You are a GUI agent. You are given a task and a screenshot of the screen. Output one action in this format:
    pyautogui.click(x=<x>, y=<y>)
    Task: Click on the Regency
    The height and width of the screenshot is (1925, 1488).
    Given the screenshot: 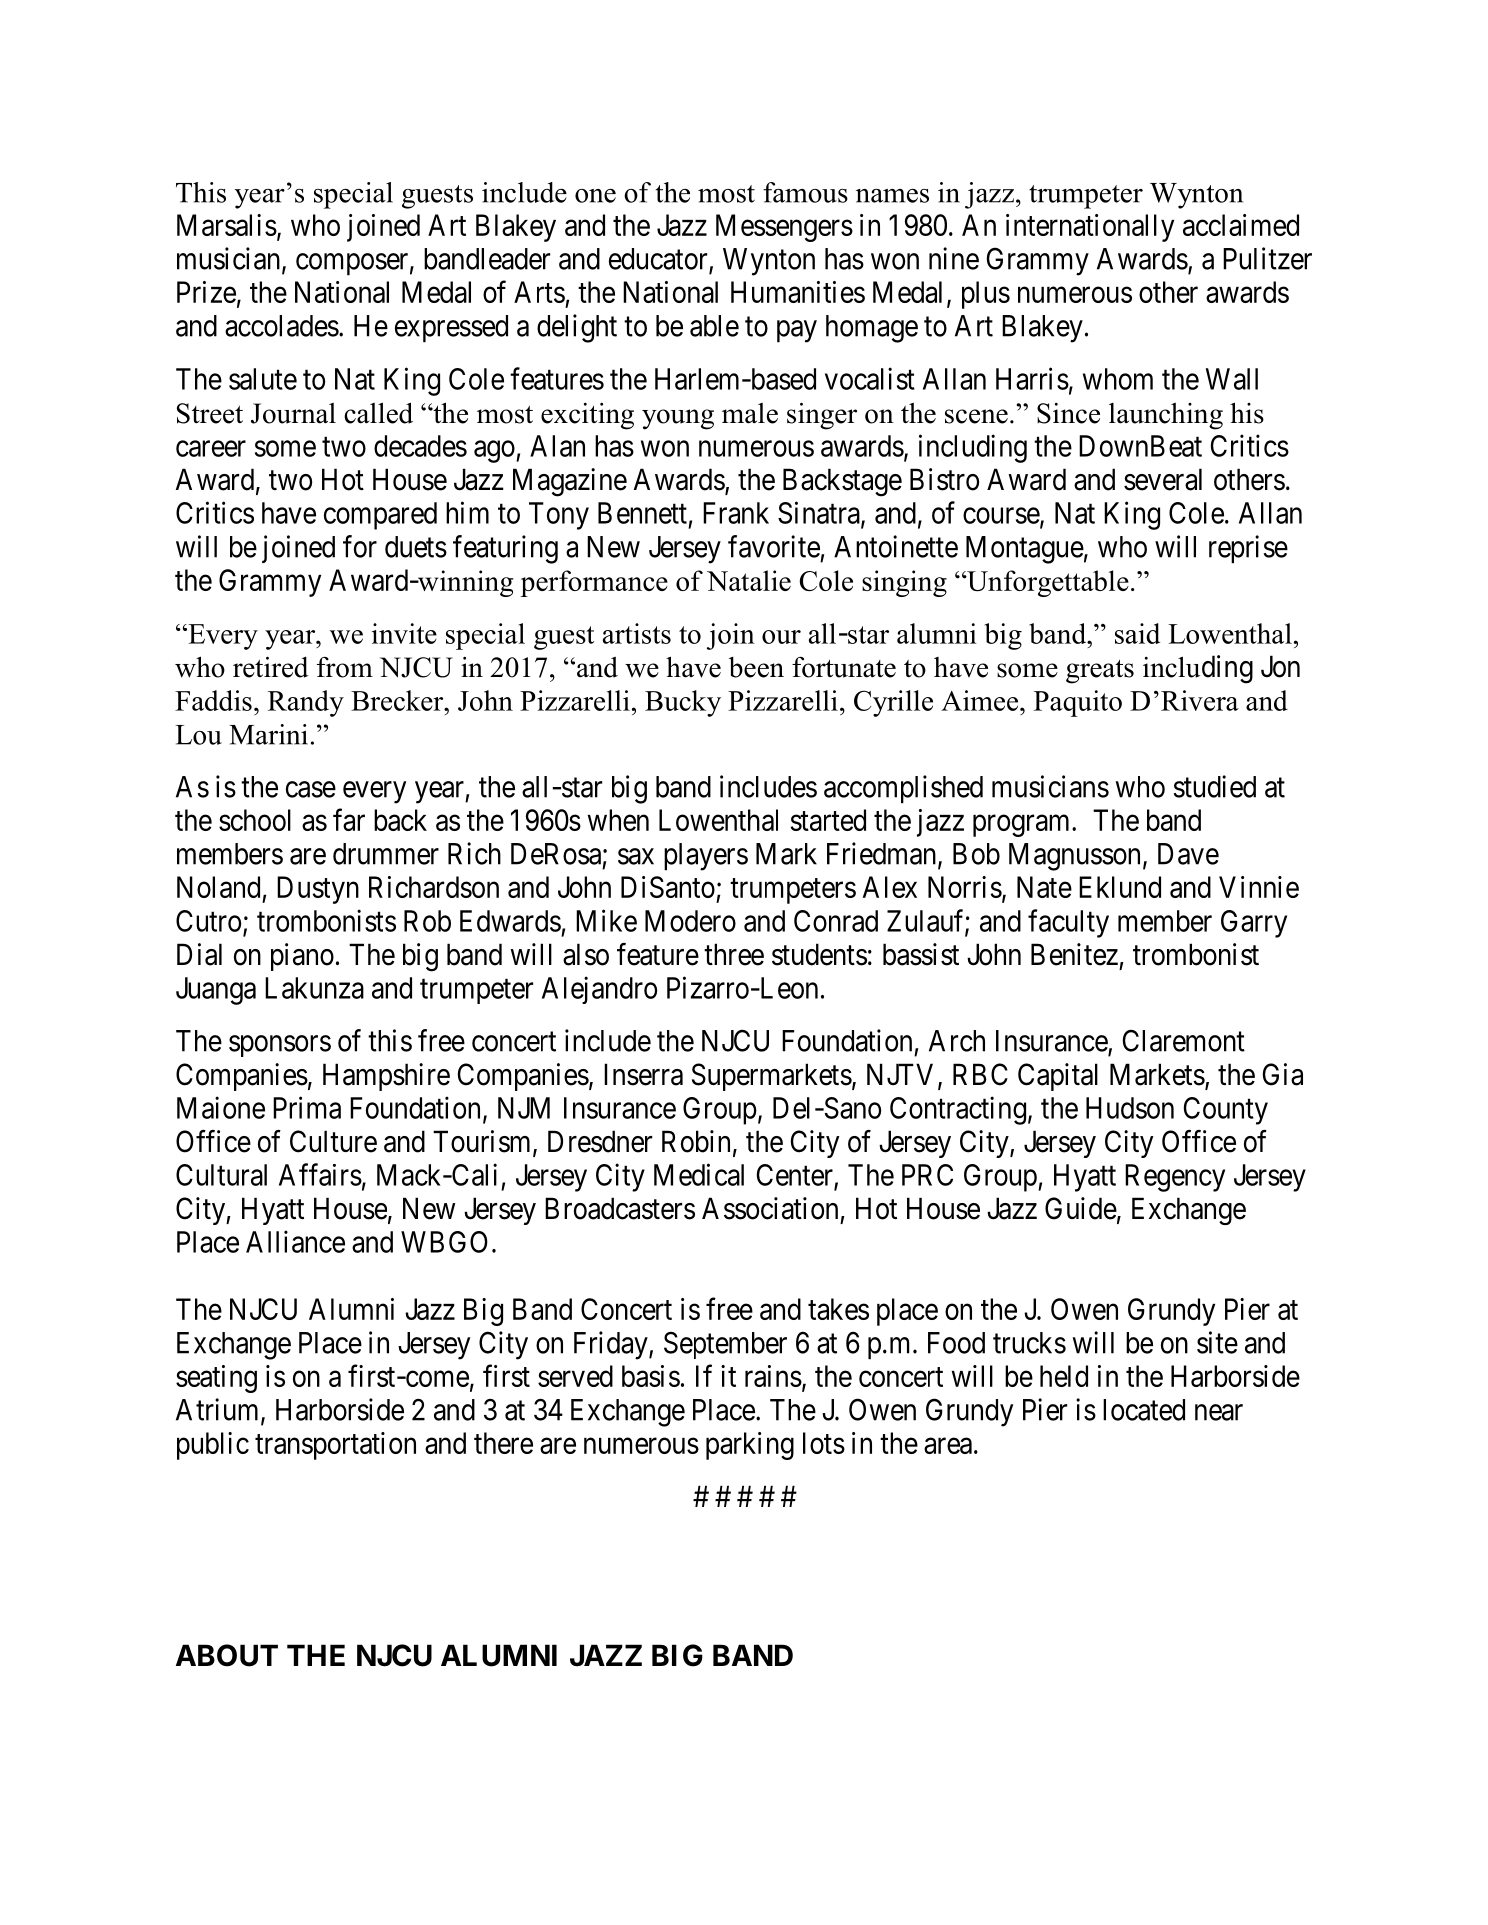 What is the action you would take?
    pyautogui.click(x=1175, y=1178)
